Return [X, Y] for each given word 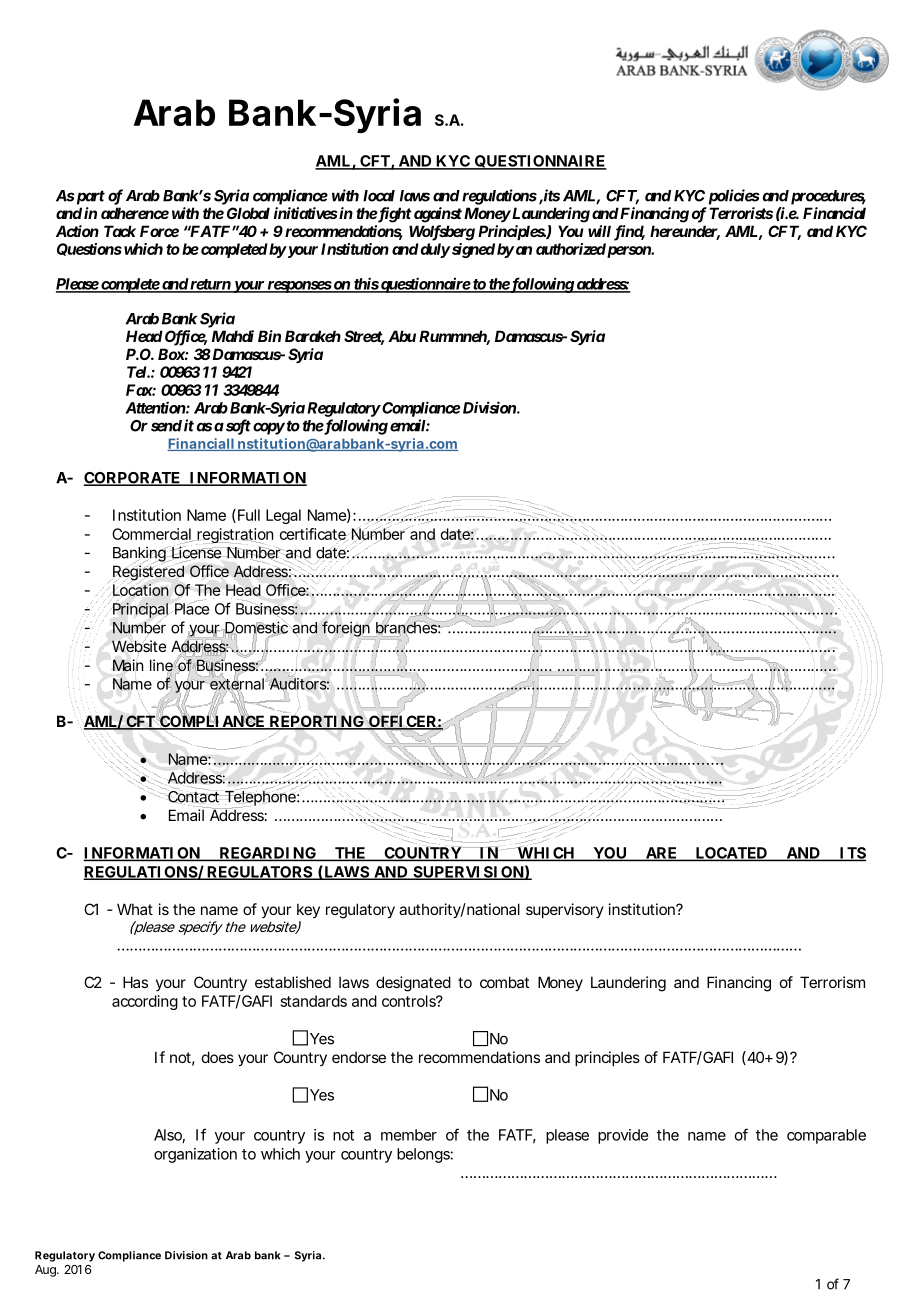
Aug [46, 1271]
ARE [660, 854]
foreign [347, 628]
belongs [425, 1155]
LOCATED [731, 854]
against [436, 215]
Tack [120, 231]
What [135, 909]
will [599, 231]
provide [623, 1136]
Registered [148, 573]
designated [413, 984]
